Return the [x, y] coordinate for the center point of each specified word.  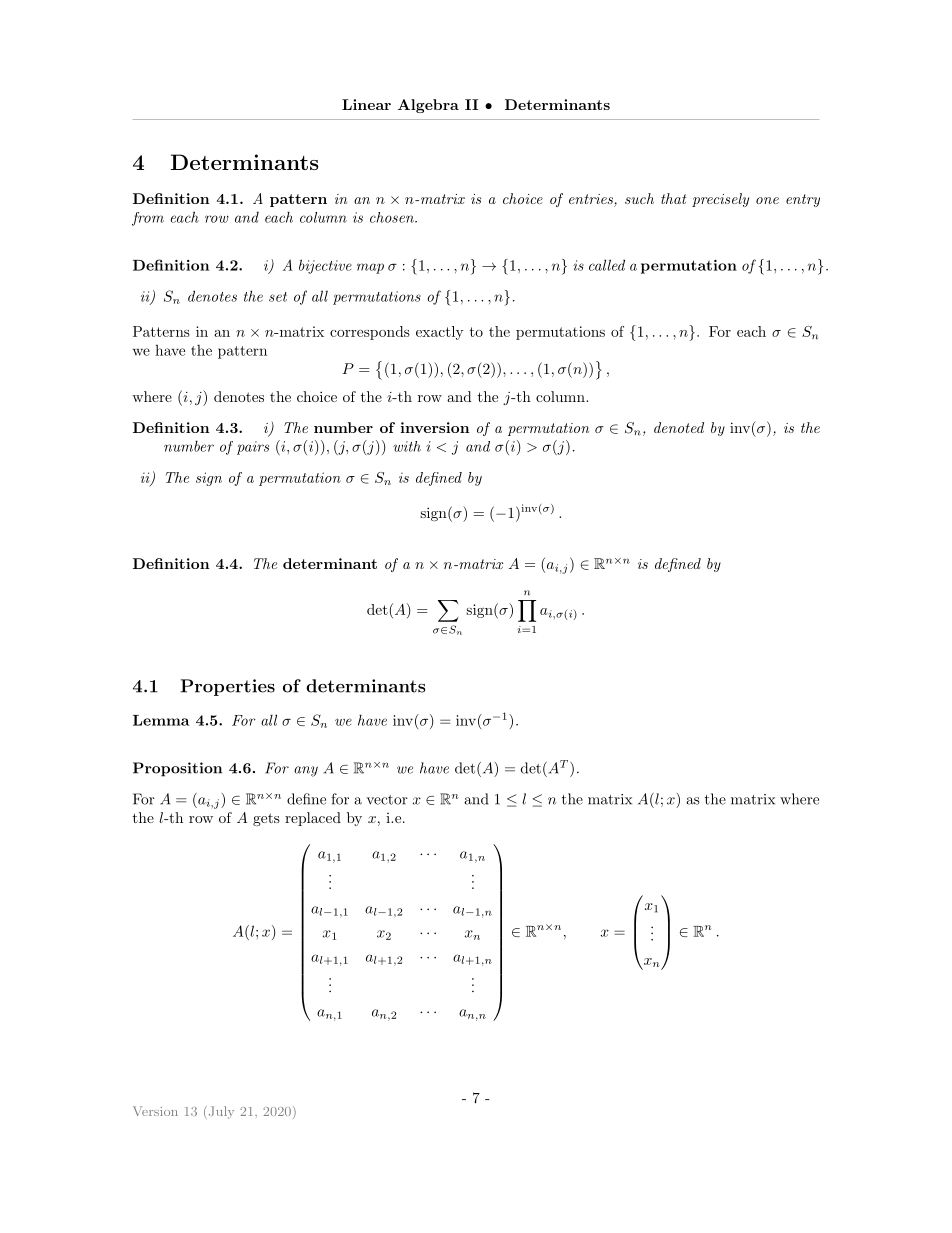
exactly [440, 333]
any [306, 771]
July [220, 1112]
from [148, 219]
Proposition [177, 769]
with [407, 446]
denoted [679, 427]
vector [387, 800]
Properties [228, 687]
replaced [313, 819]
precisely [720, 200]
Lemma [161, 720]
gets [266, 819]
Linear [366, 104]
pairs [253, 448]
